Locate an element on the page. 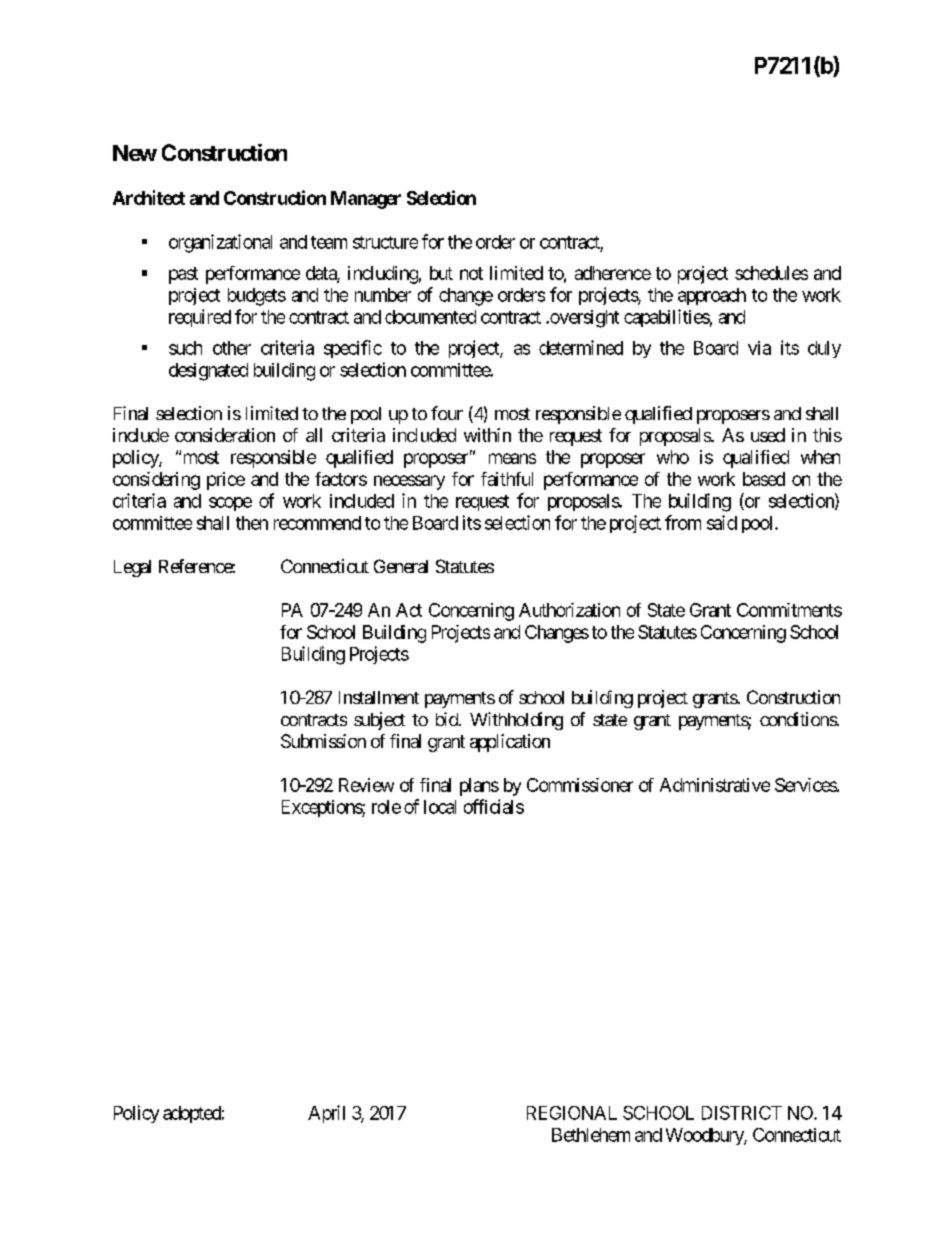 The height and width of the image is (1233, 952). four is located at coordinates (447, 413).
